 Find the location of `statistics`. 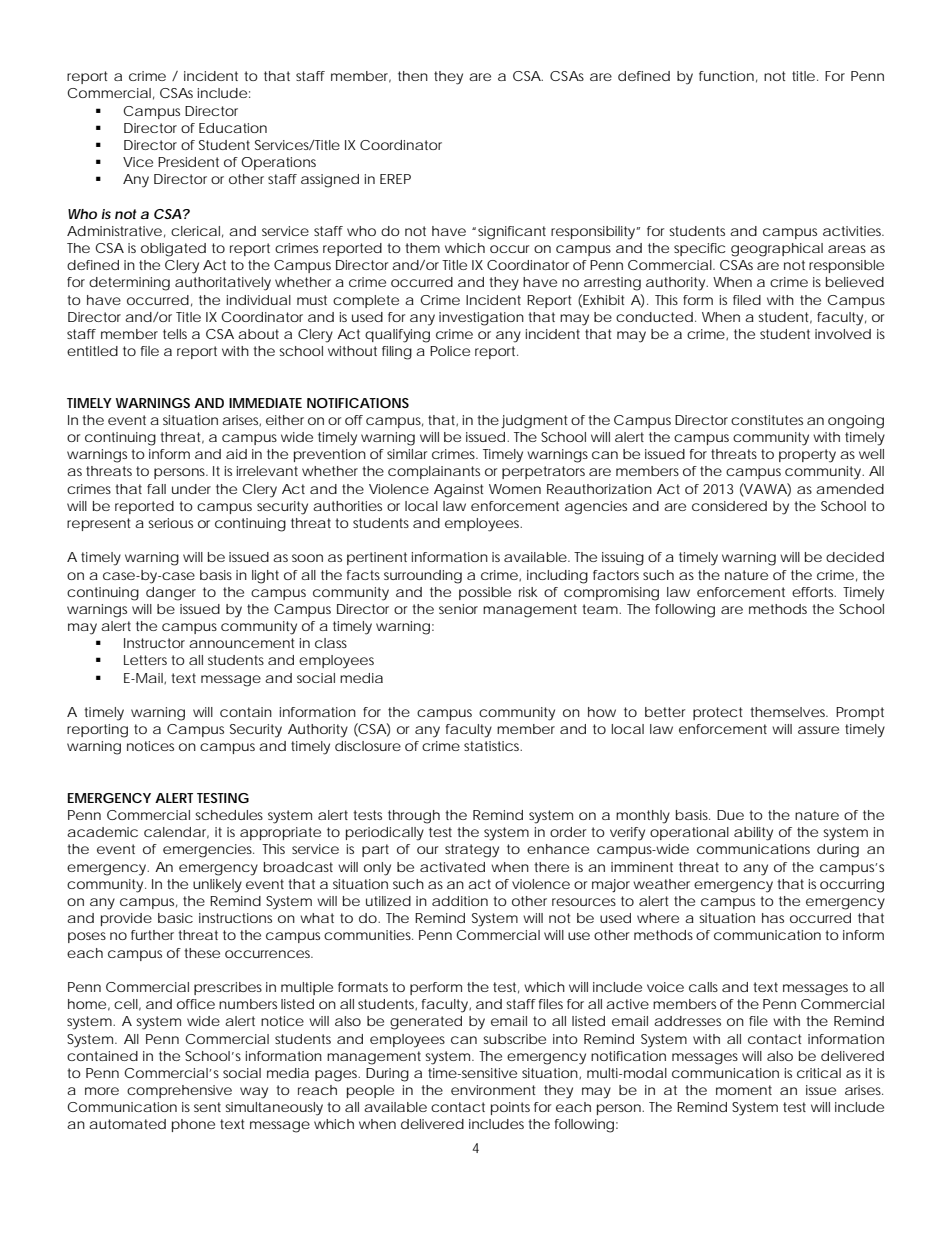

statistics is located at coordinates (493, 746).
